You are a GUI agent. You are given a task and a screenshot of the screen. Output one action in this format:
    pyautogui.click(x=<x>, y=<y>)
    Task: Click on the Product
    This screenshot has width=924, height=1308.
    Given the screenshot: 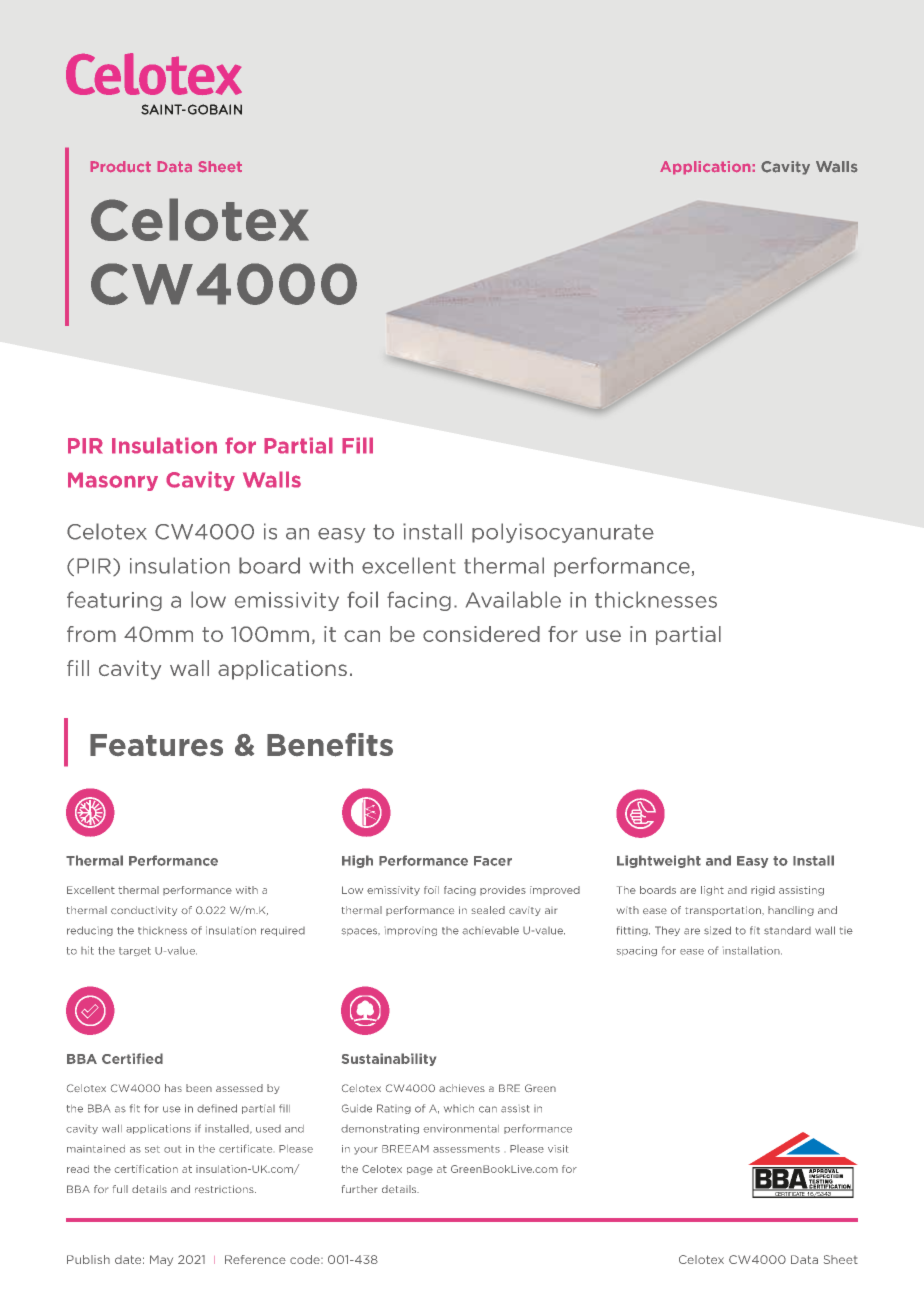 What is the action you would take?
    pyautogui.click(x=121, y=166)
